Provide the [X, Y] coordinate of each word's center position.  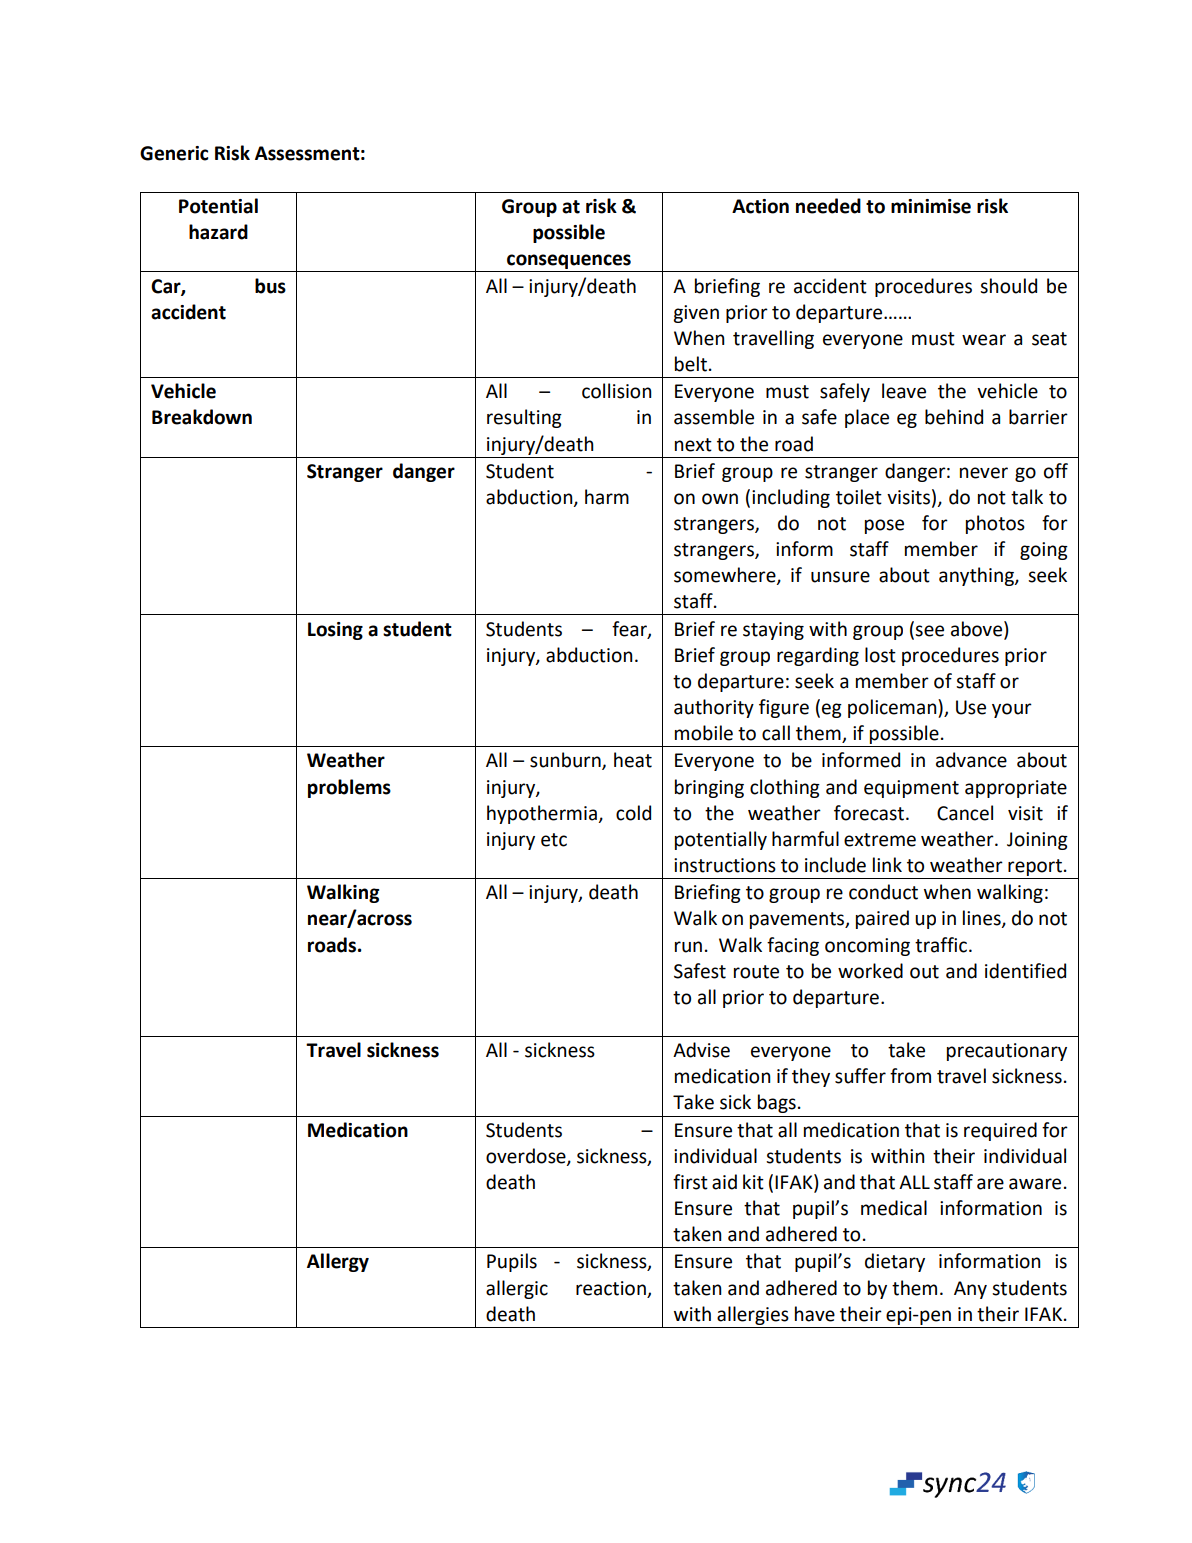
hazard [218, 232]
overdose [527, 1156]
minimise [931, 206]
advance [971, 760]
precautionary [1007, 1052]
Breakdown [202, 417]
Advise [701, 1050]
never [984, 473]
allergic [517, 1289]
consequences [569, 263]
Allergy [338, 1262]
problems [349, 788]
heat [633, 760]
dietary [895, 1262]
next [693, 445]
